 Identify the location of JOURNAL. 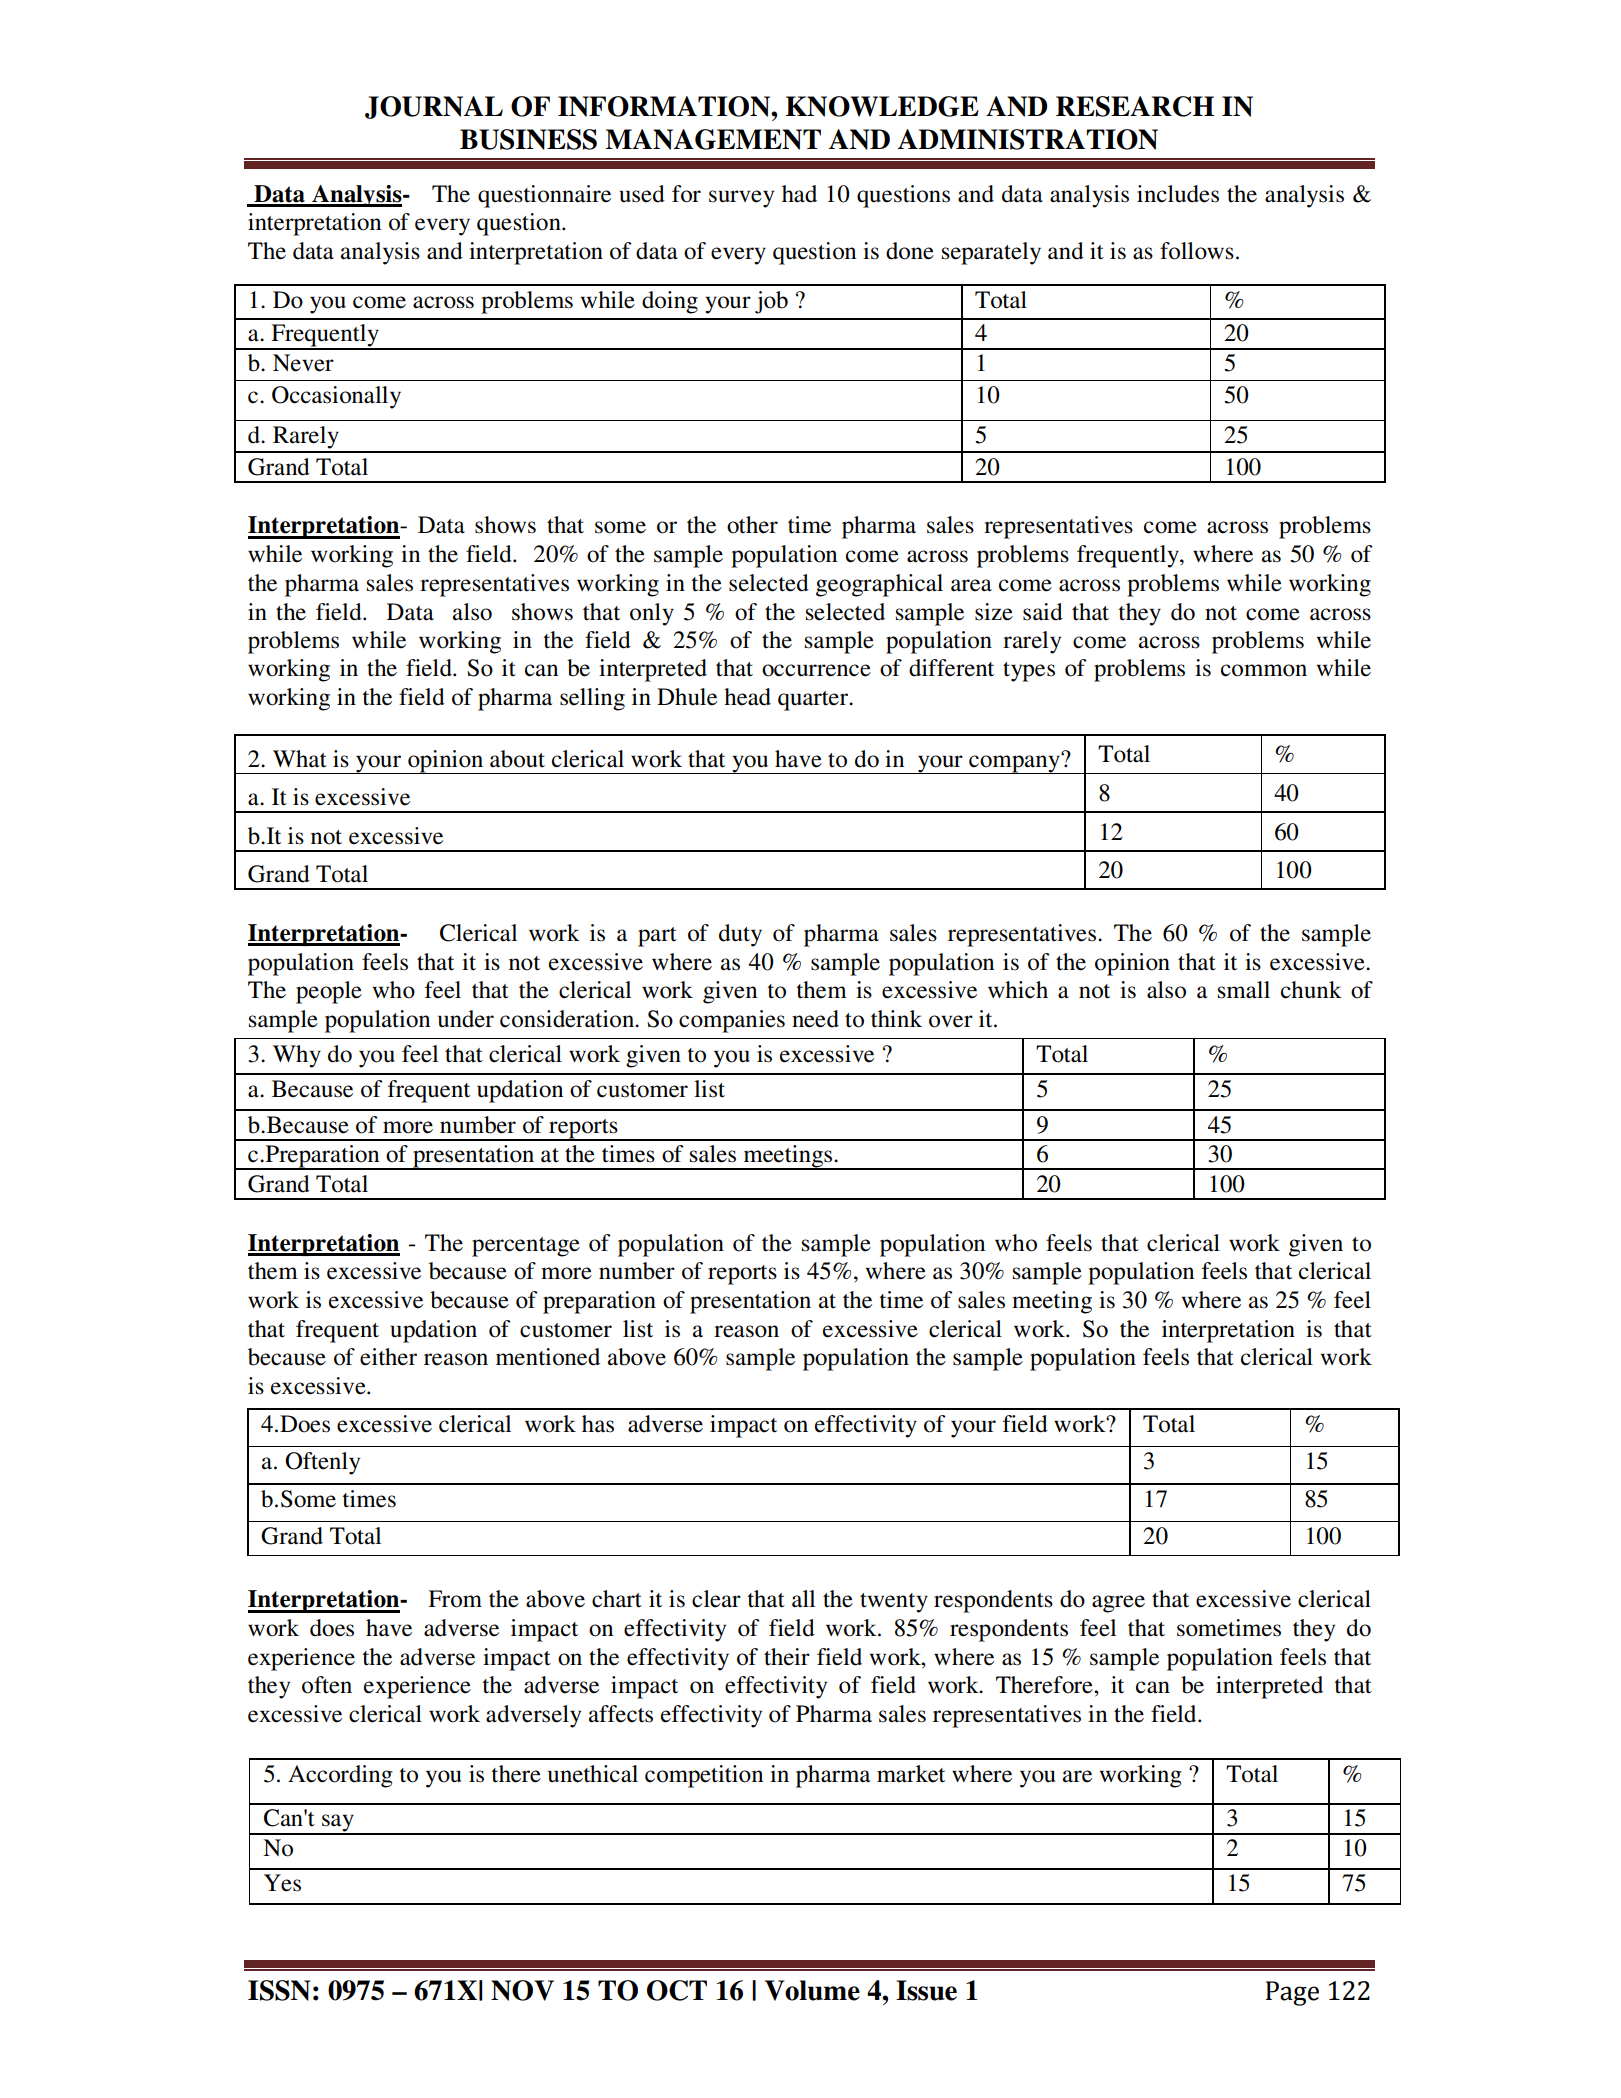
(434, 107).
